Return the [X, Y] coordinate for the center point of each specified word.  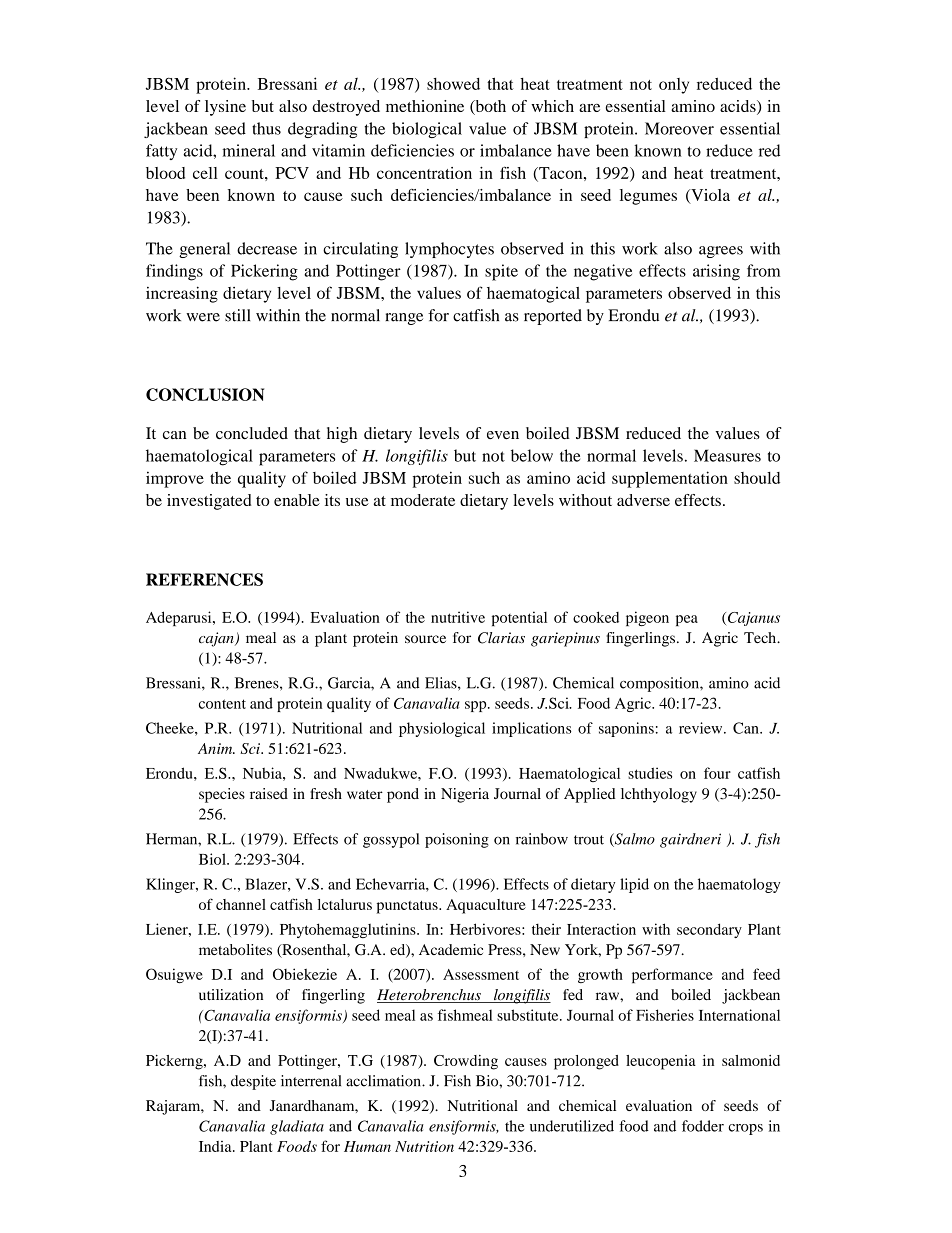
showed [453, 84]
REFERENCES [204, 579]
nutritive [458, 617]
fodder [703, 1126]
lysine [225, 108]
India [216, 1146]
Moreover [679, 128]
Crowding [466, 1062]
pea [687, 620]
